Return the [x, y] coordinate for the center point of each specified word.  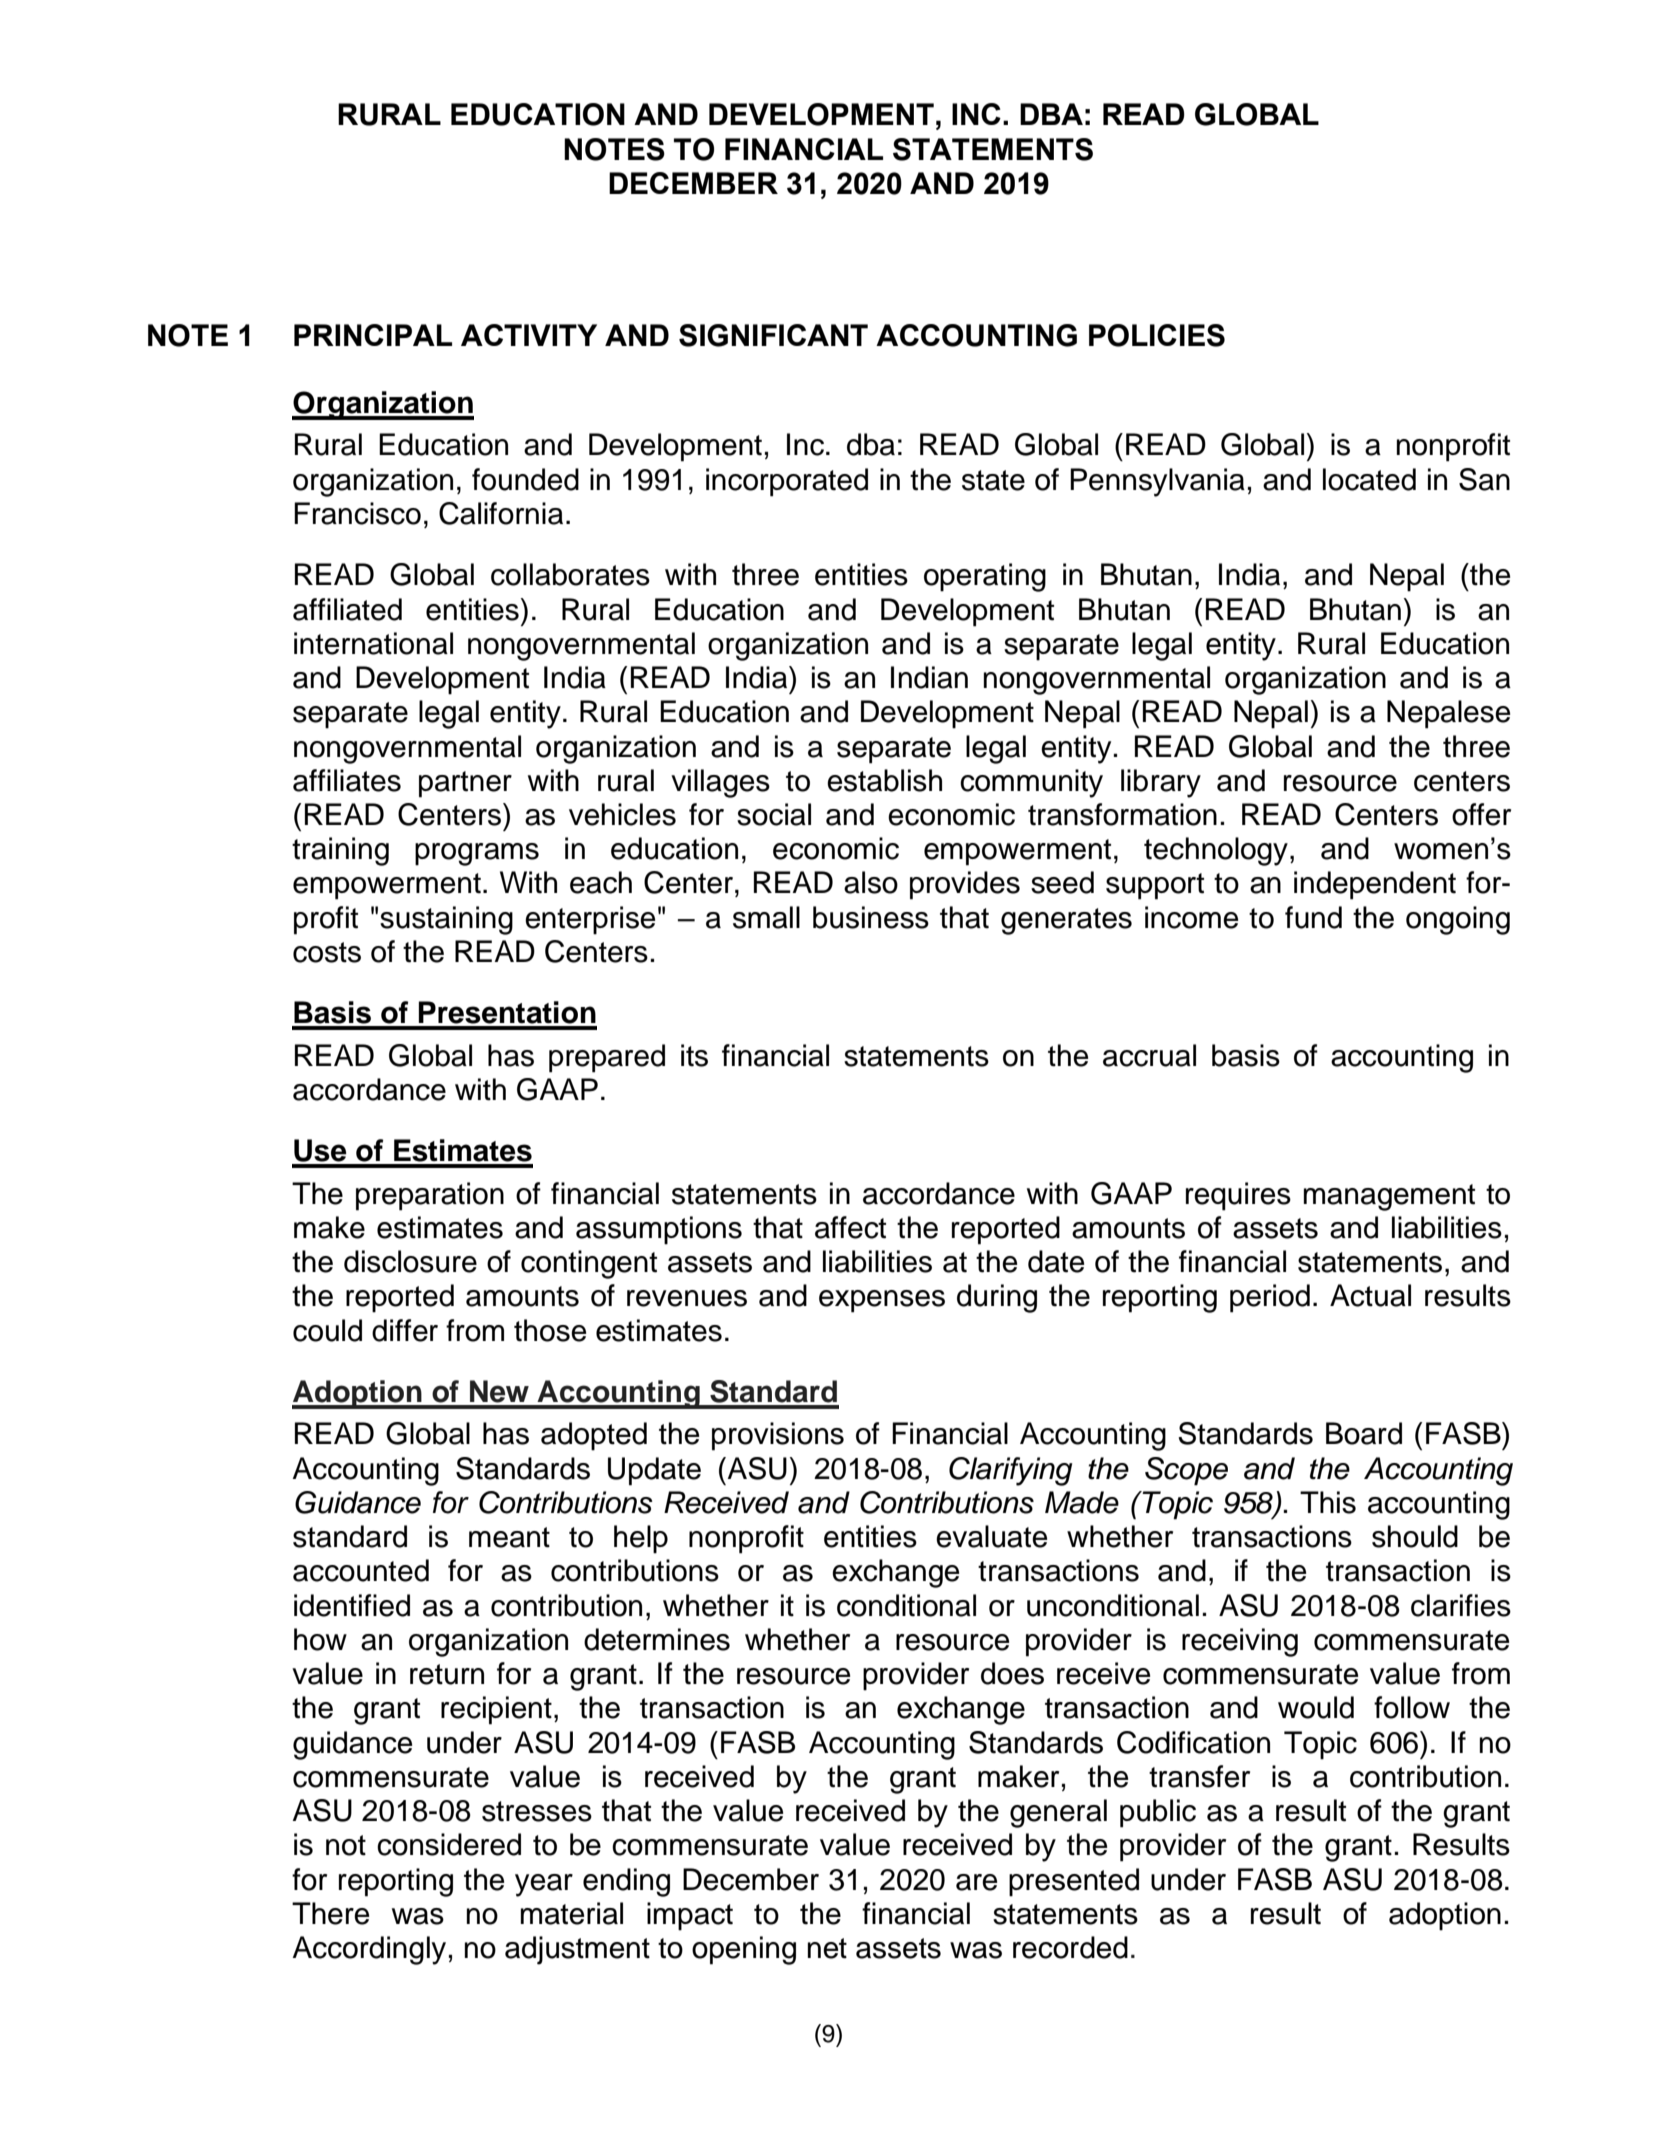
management [1389, 1197]
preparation [430, 1196]
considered [449, 1844]
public [1158, 1813]
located [1369, 479]
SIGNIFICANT [773, 335]
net [827, 1948]
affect [850, 1227]
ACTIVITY [529, 335]
